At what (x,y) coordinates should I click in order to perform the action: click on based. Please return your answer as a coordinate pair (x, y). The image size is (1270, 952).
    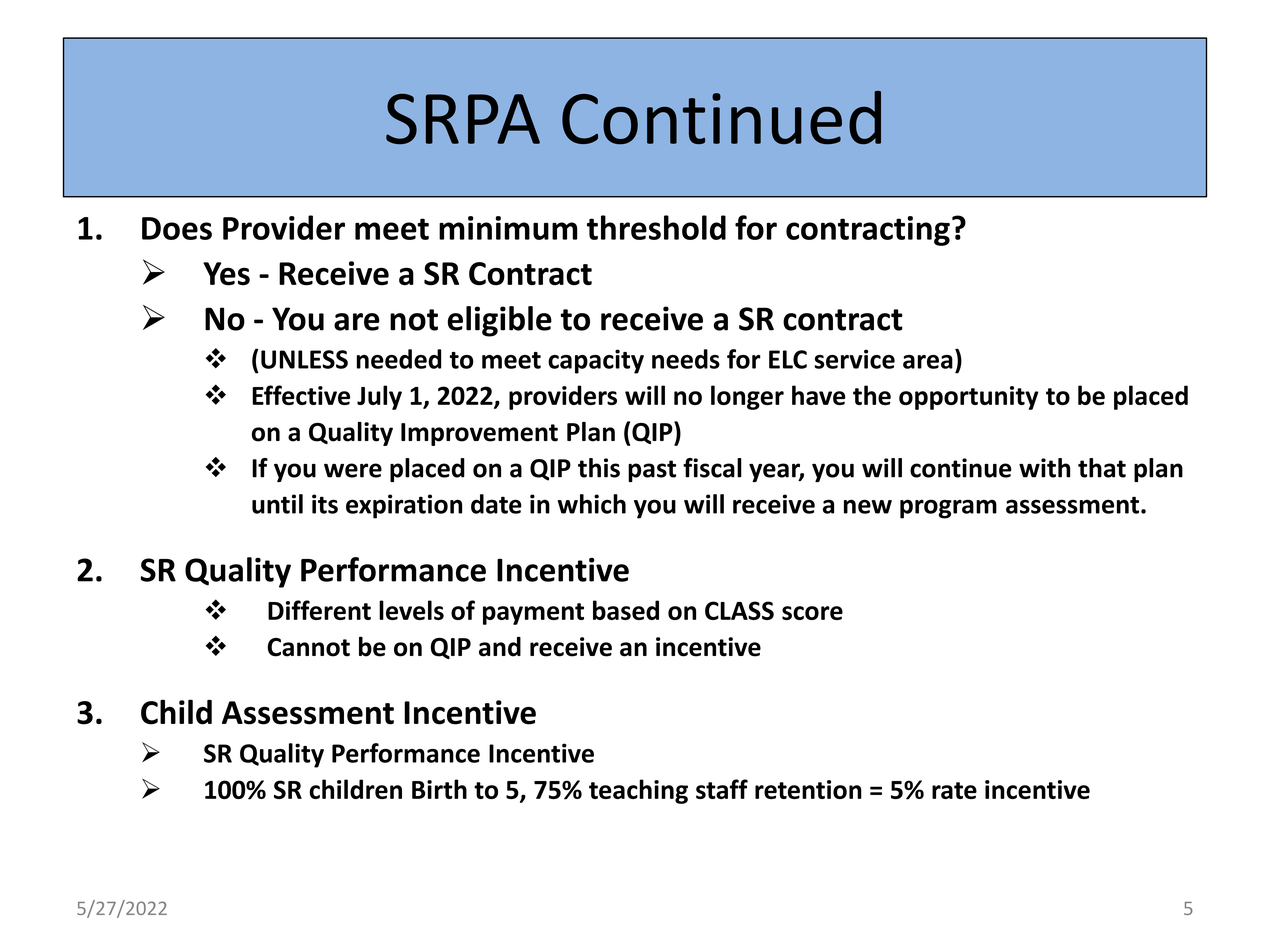
    Looking at the image, I should click on (626, 610).
